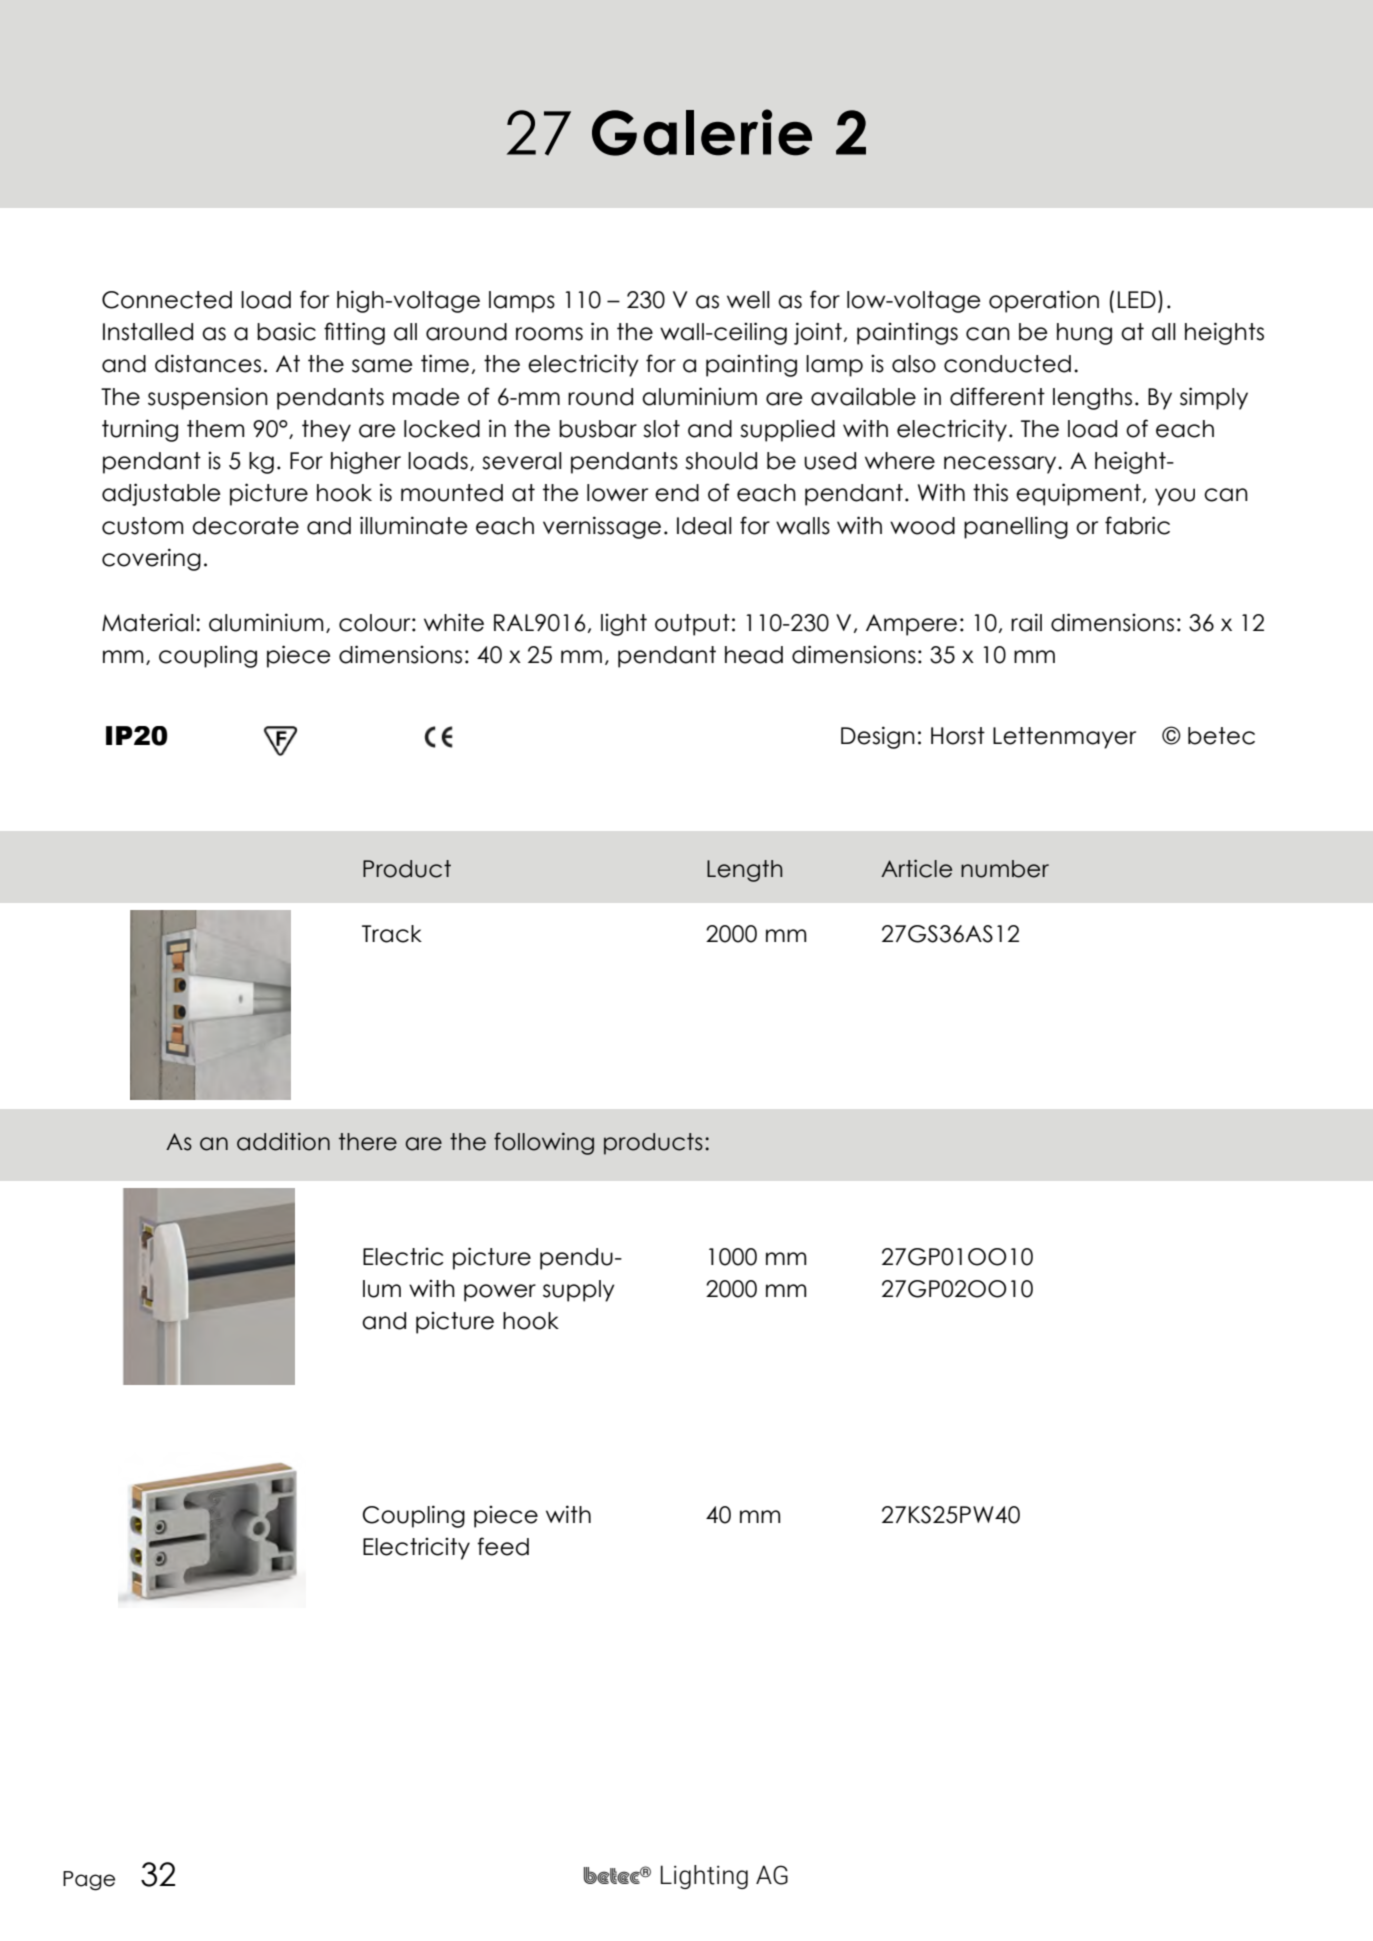 Image resolution: width=1373 pixels, height=1941 pixels. What do you see at coordinates (702, 132) in the page?
I see `Galerie` at bounding box center [702, 132].
